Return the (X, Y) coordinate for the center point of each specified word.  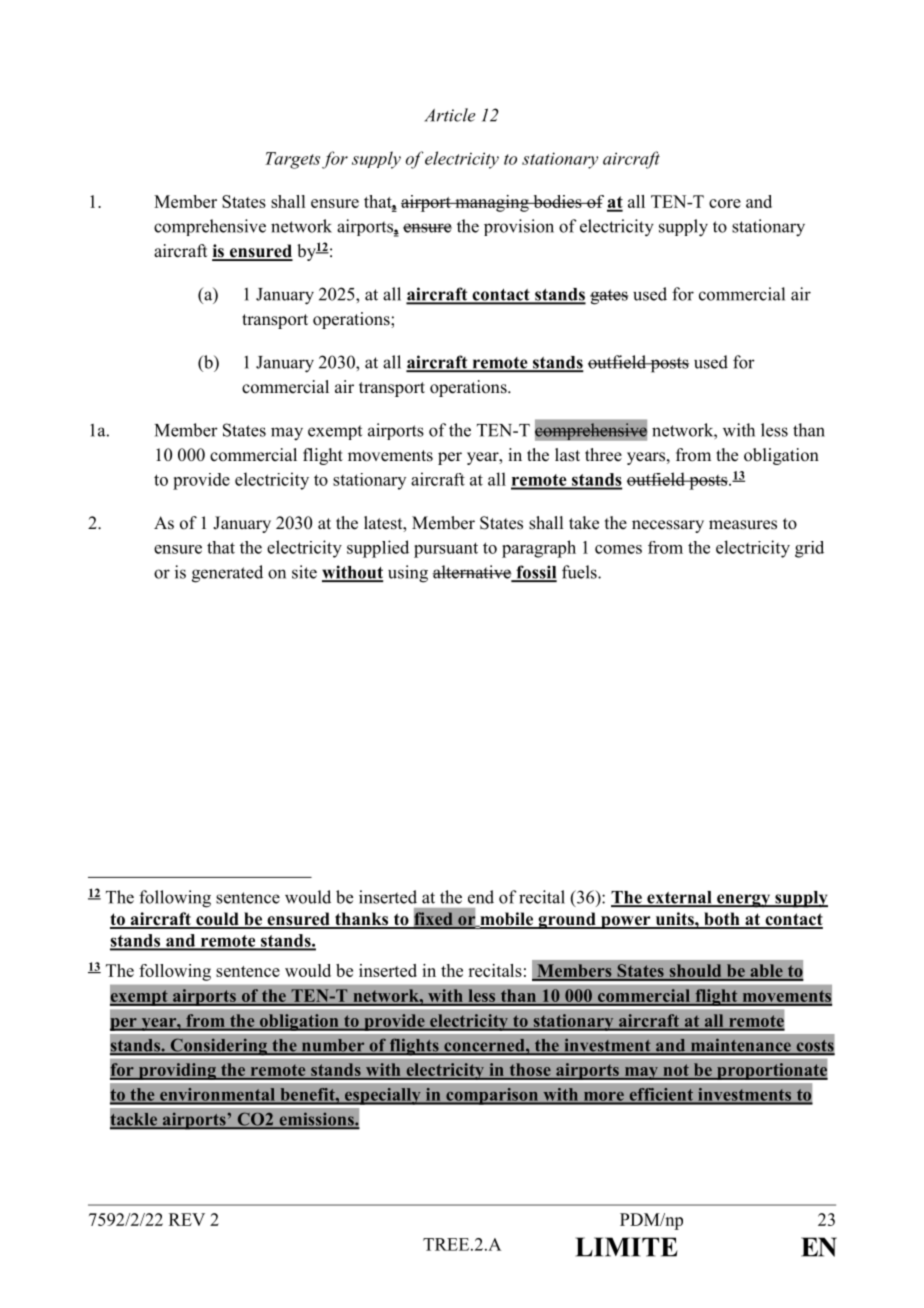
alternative (473, 573)
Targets (292, 160)
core (725, 203)
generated (227, 574)
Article (450, 115)
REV (187, 1219)
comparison (492, 1096)
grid (809, 549)
